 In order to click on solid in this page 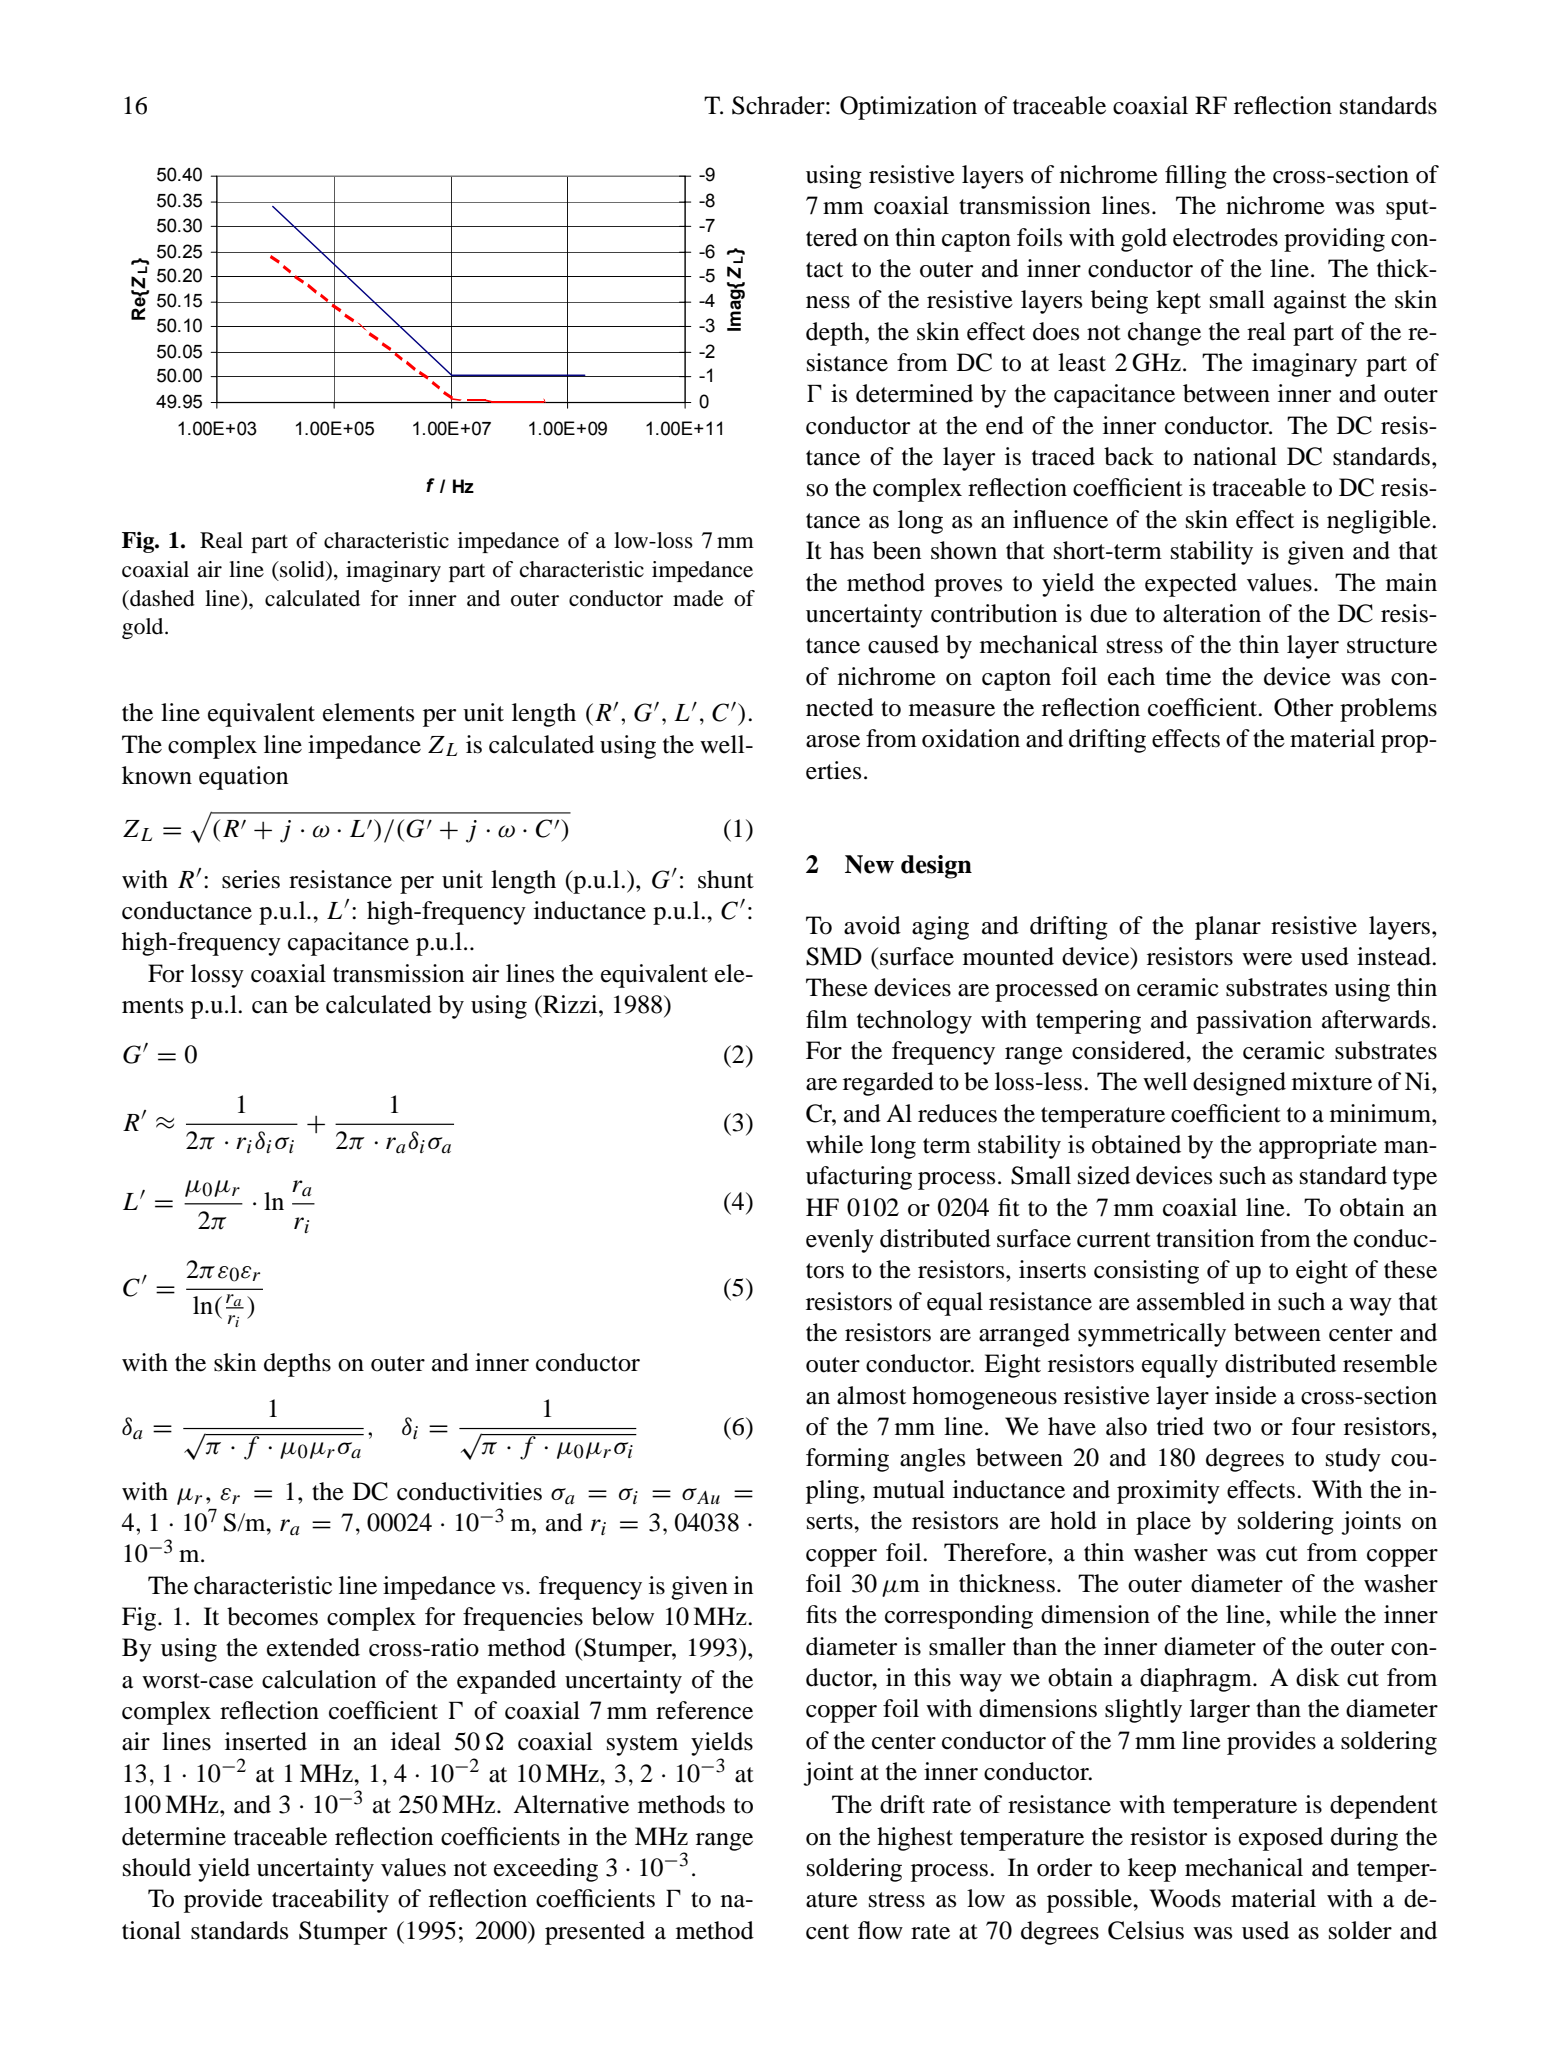, I will do `click(302, 569)`.
